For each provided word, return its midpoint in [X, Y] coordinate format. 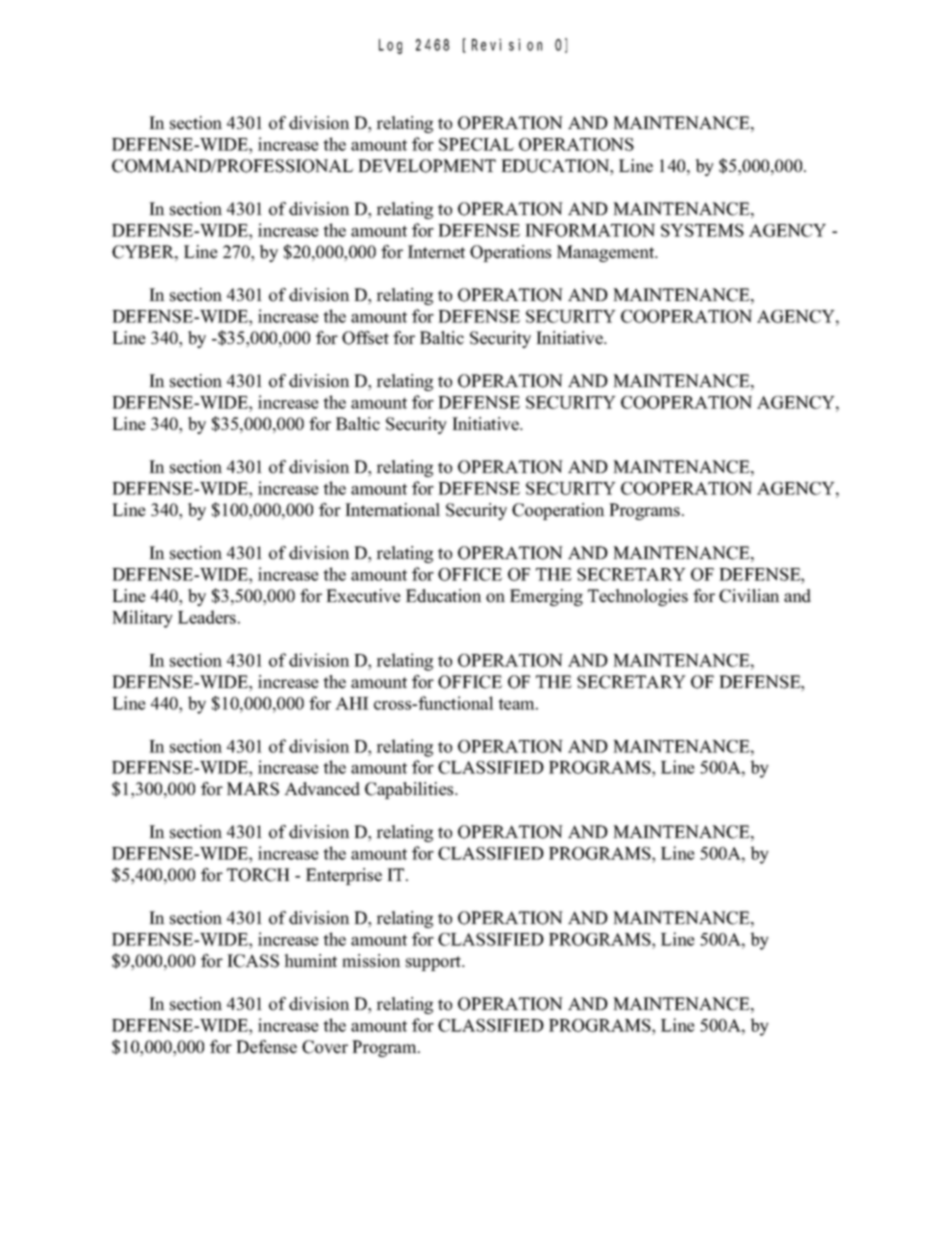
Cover [325, 1047]
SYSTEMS [702, 230]
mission [371, 961]
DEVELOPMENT [427, 166]
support [435, 963]
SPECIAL [476, 144]
